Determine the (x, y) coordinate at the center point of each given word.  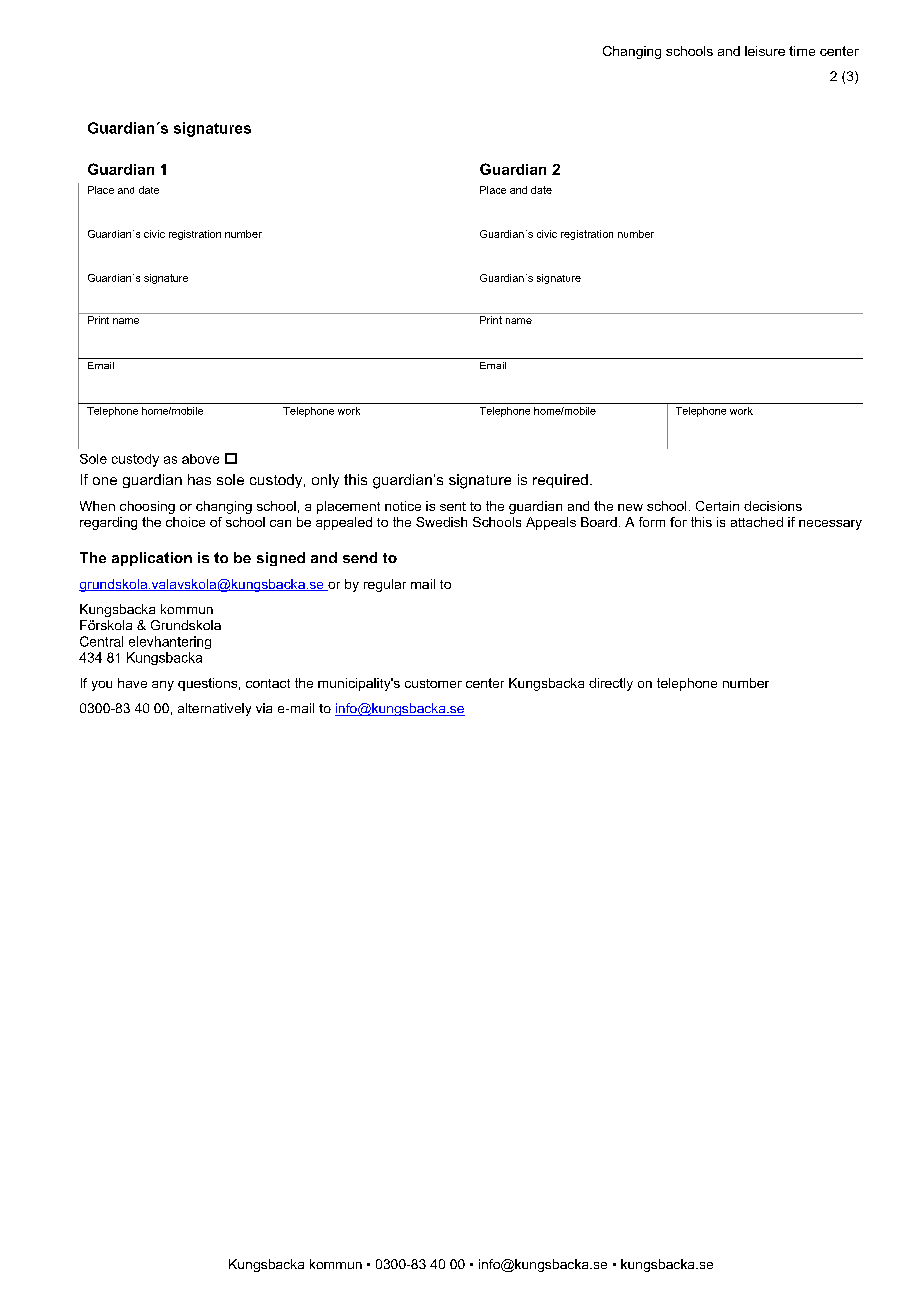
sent (453, 506)
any (163, 686)
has (199, 479)
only (325, 481)
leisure (765, 51)
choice (185, 522)
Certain (717, 506)
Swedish (441, 522)
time (802, 51)
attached (757, 522)
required (560, 481)
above (200, 459)
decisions (773, 506)
